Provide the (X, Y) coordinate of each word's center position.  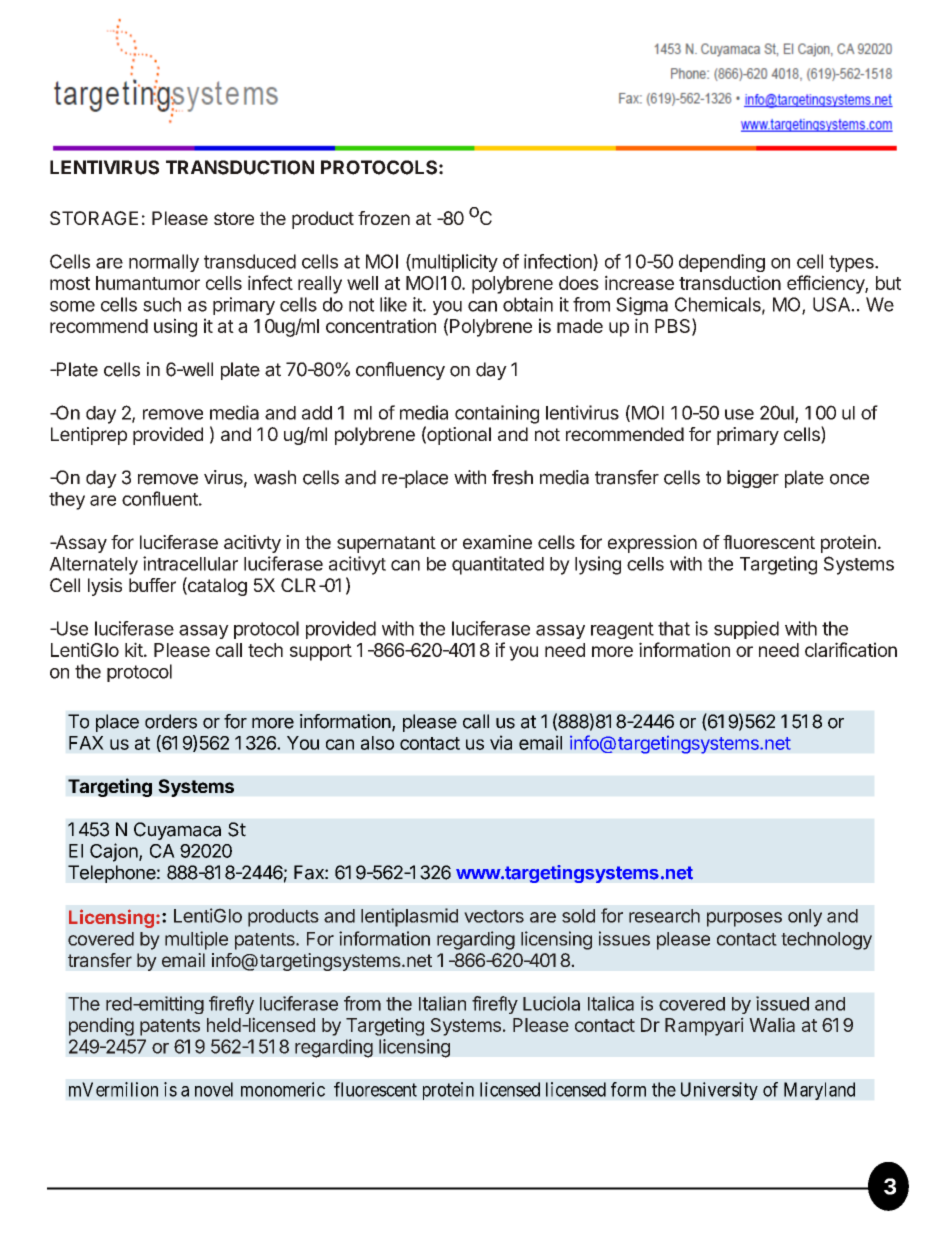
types (852, 263)
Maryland (819, 1091)
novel (214, 1089)
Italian (442, 1003)
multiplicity (454, 263)
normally (164, 263)
